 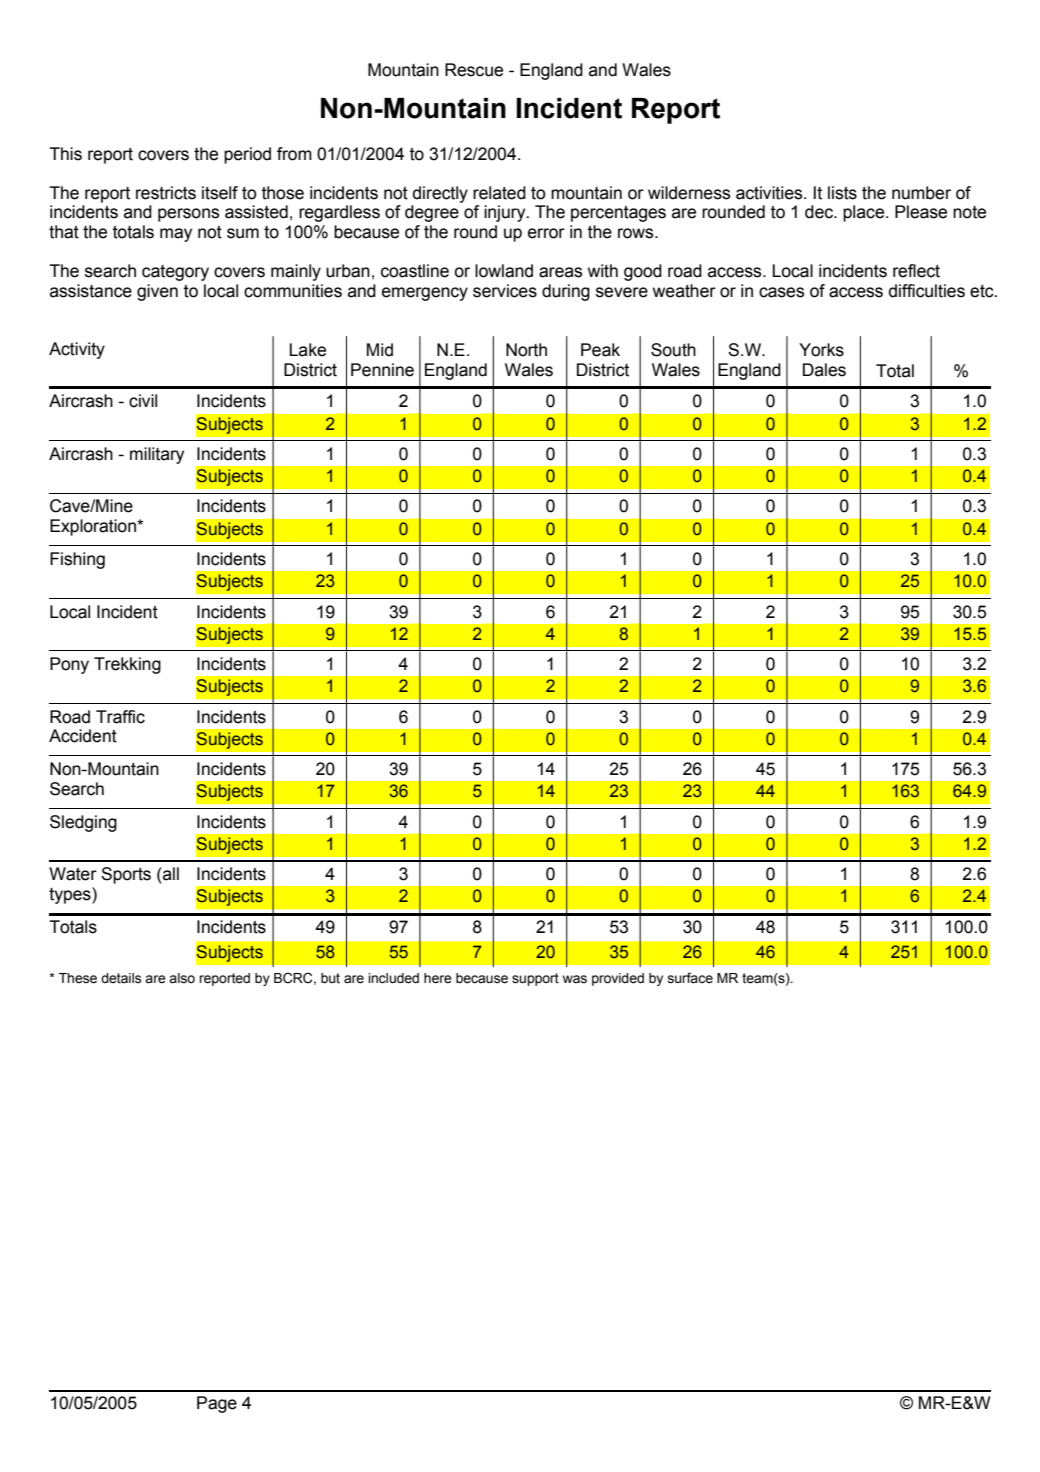 What do you see at coordinates (247, 155) in the image?
I see `period` at bounding box center [247, 155].
